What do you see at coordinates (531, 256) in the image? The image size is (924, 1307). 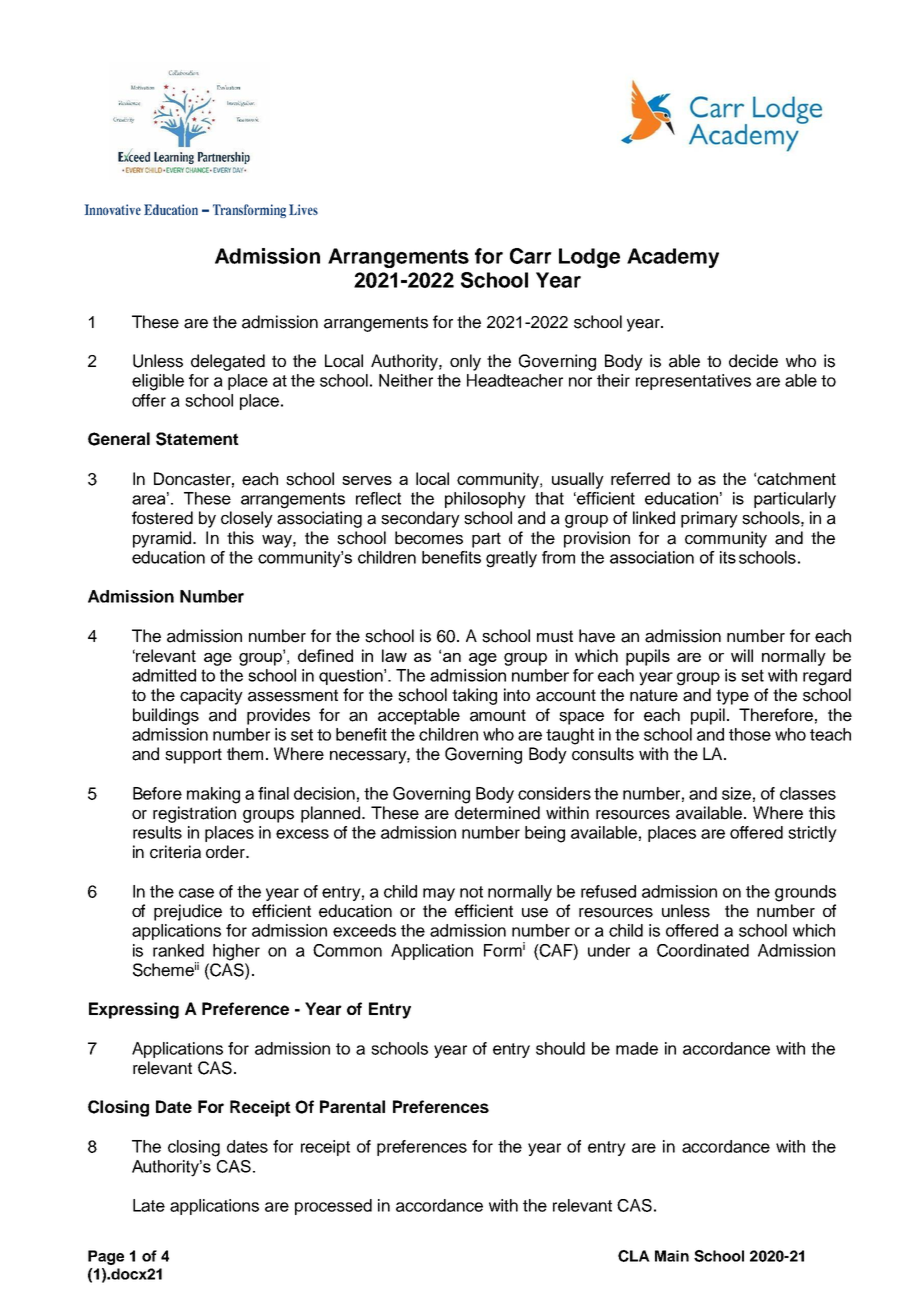 I see `Carr` at bounding box center [531, 256].
